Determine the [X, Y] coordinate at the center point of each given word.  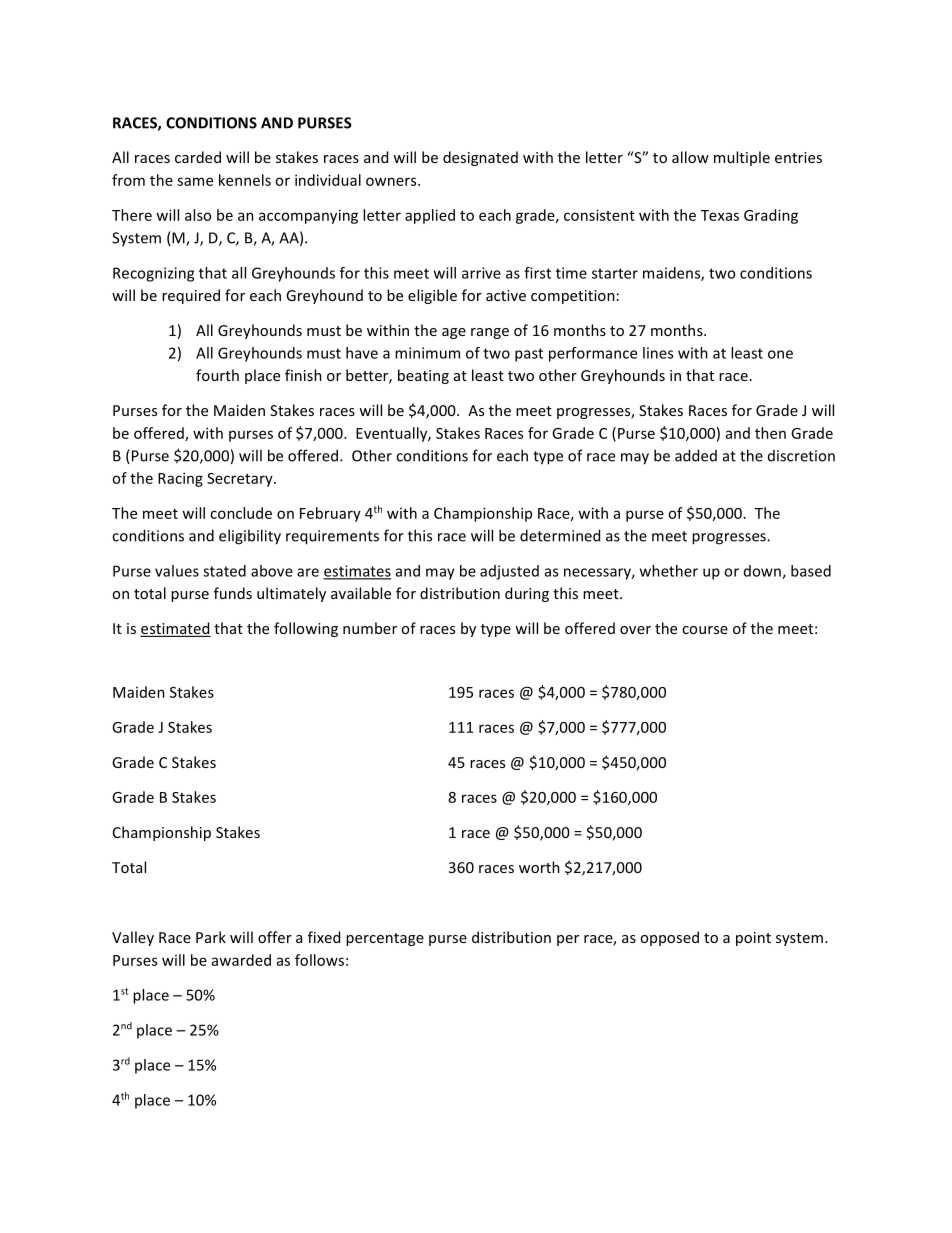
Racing [180, 479]
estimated [175, 629]
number [370, 628]
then [770, 433]
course [705, 630]
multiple [742, 158]
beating [423, 376]
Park [211, 937]
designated [480, 158]
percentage [385, 939]
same [195, 181]
